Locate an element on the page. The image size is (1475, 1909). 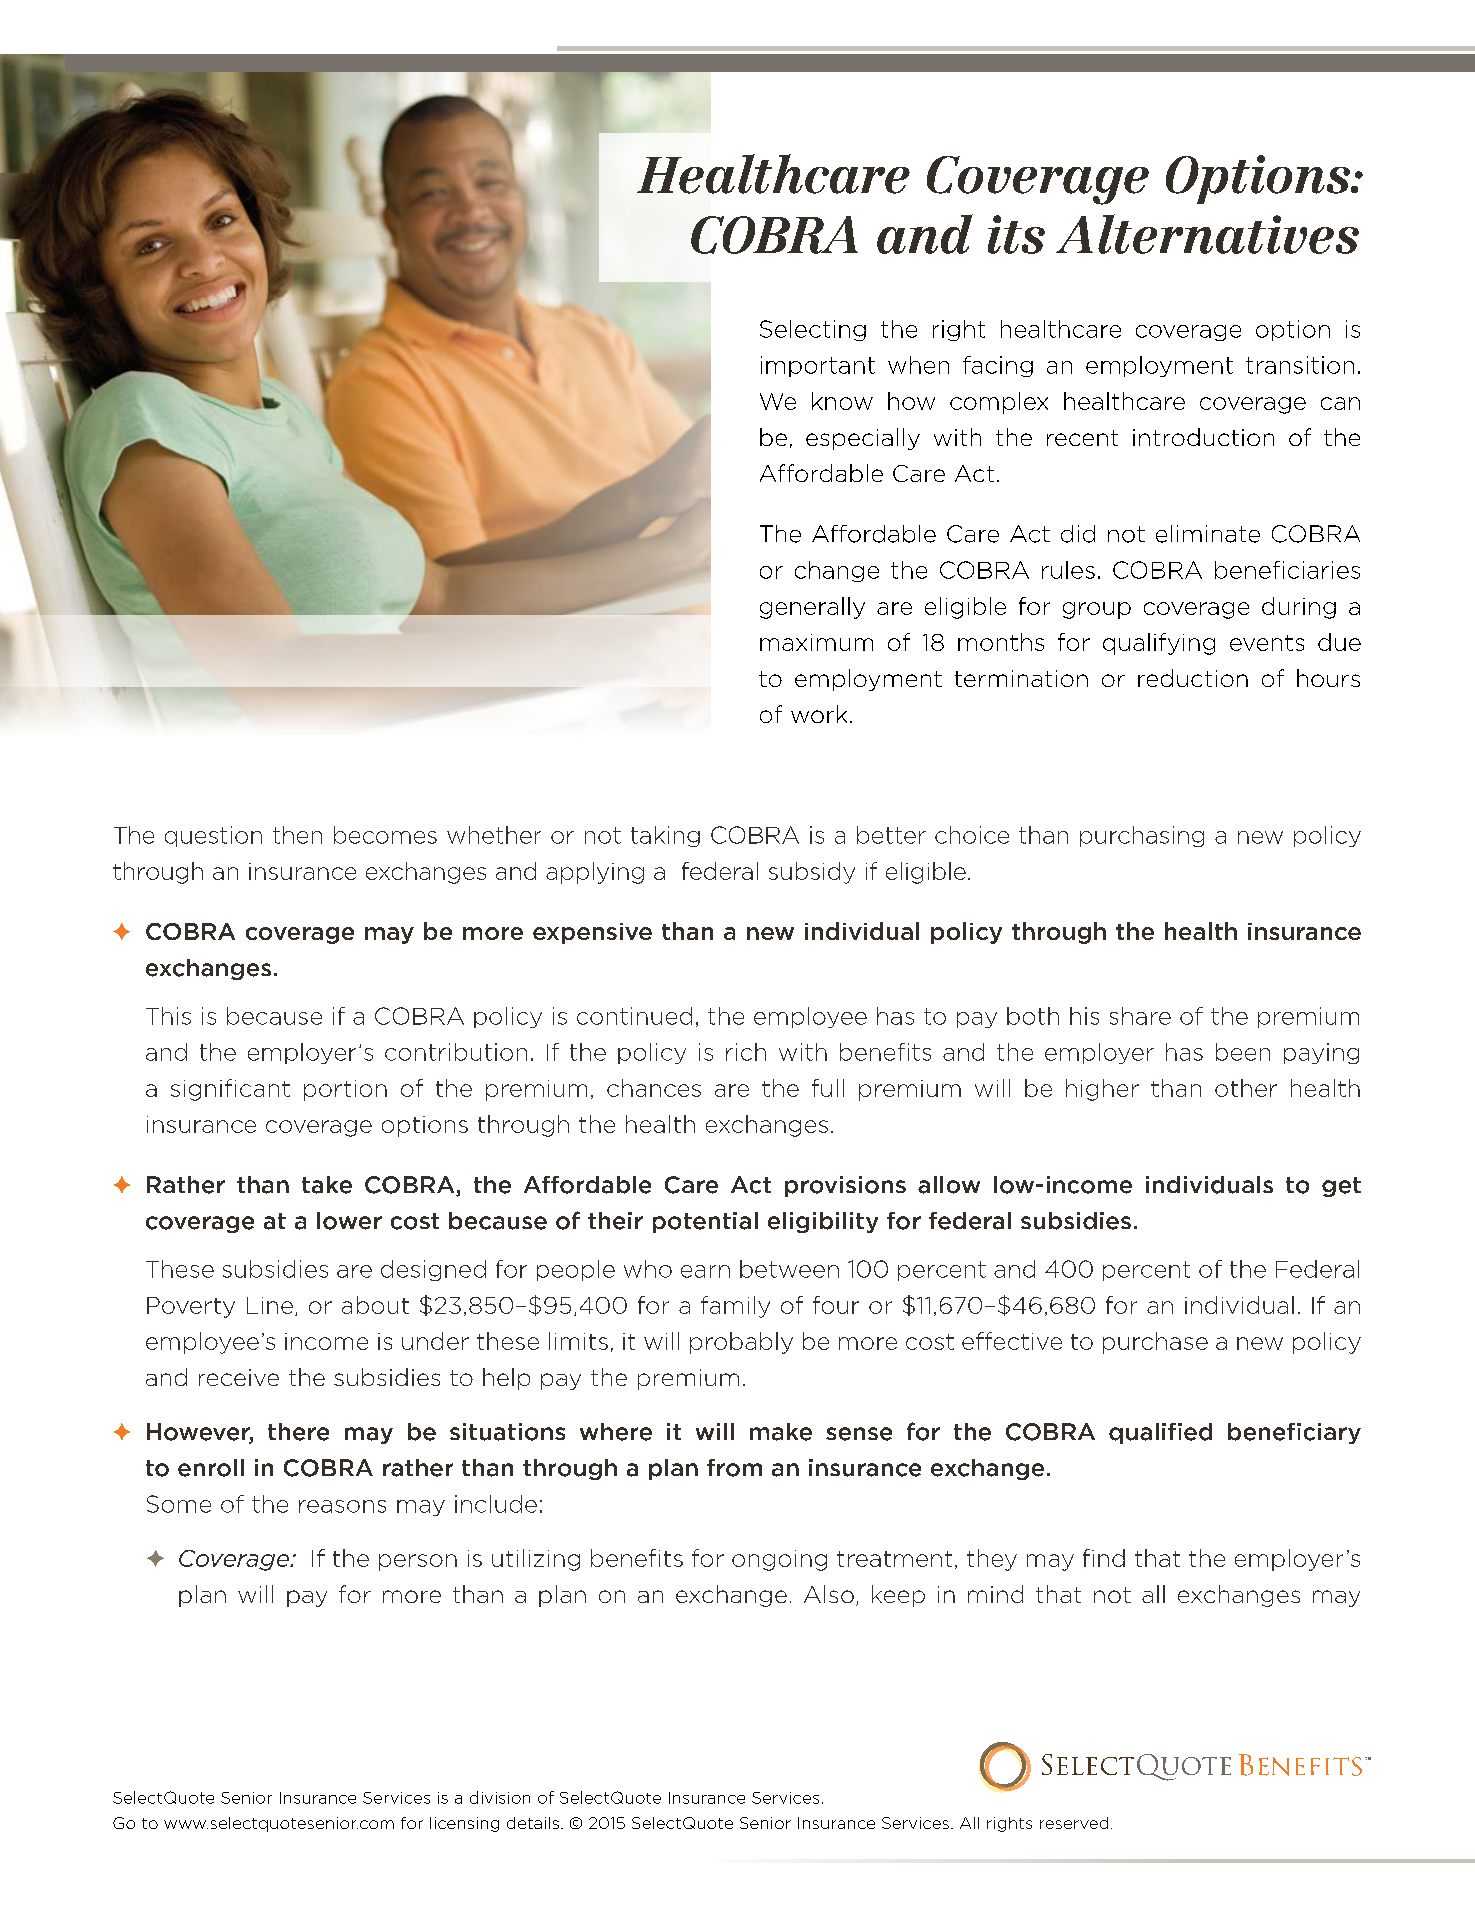
then is located at coordinates (297, 835).
